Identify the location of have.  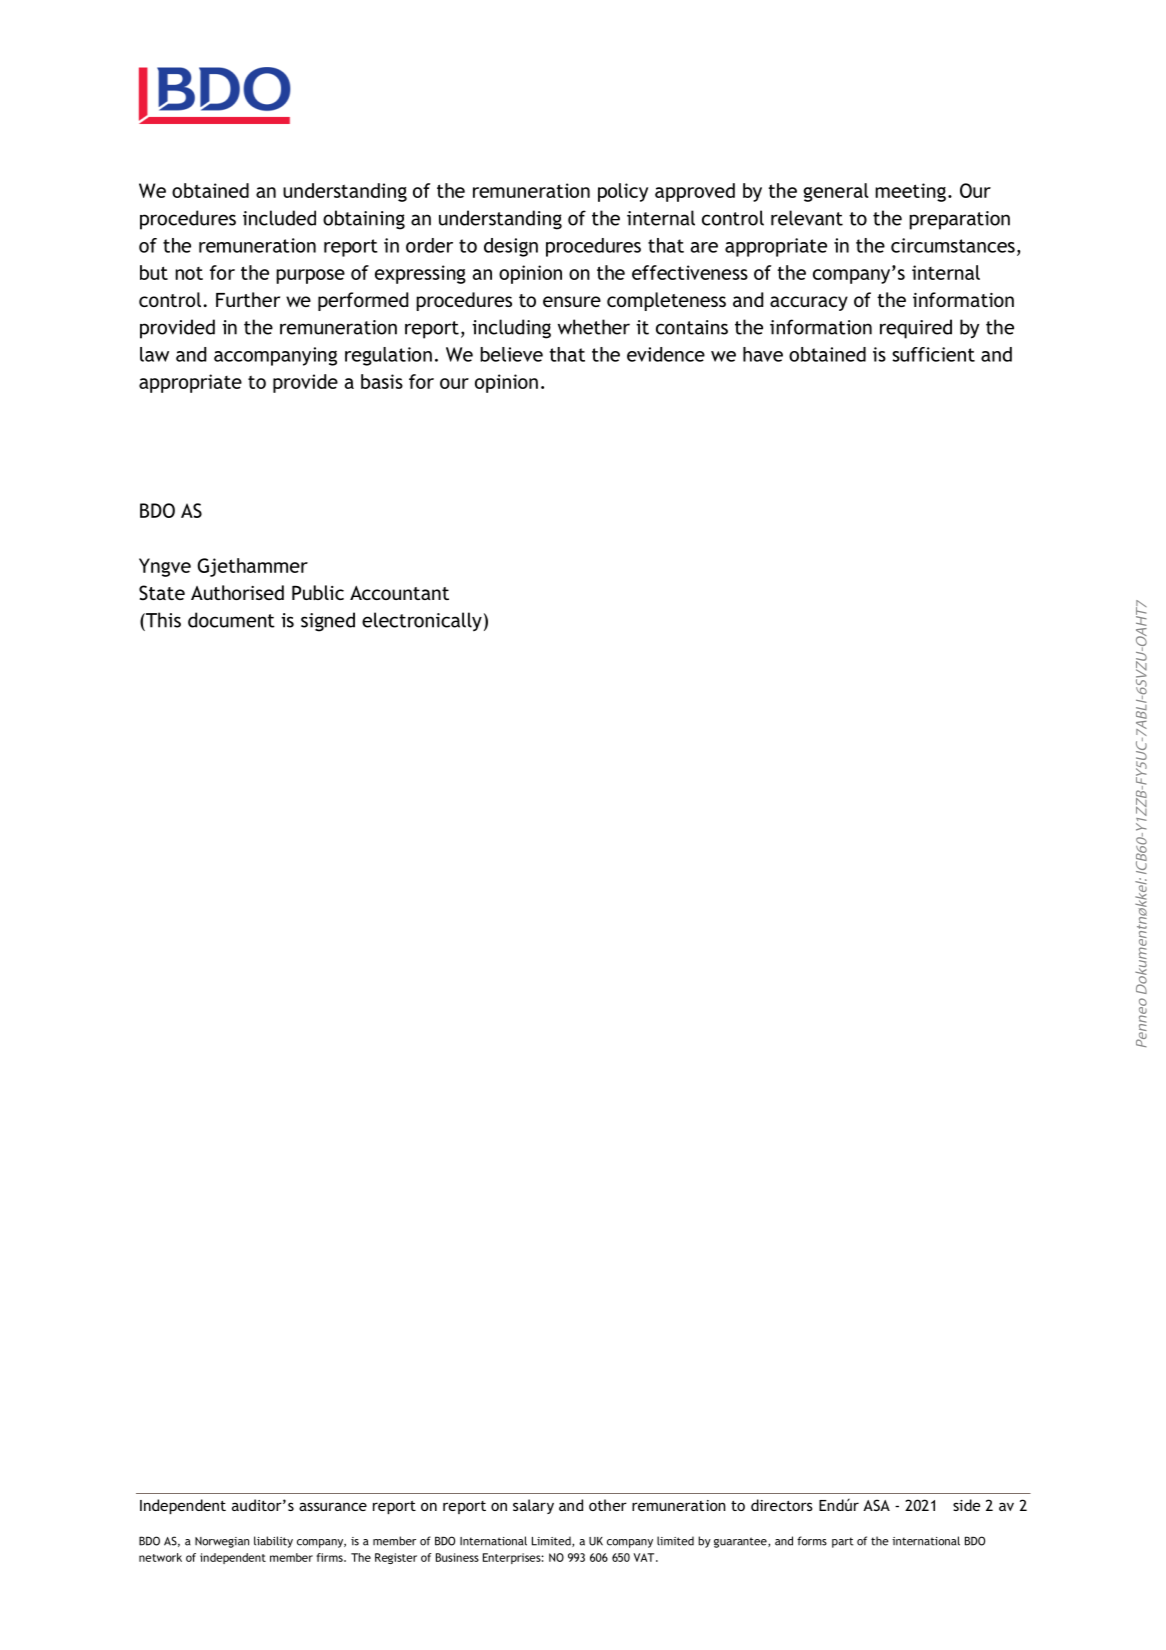
(763, 354).
